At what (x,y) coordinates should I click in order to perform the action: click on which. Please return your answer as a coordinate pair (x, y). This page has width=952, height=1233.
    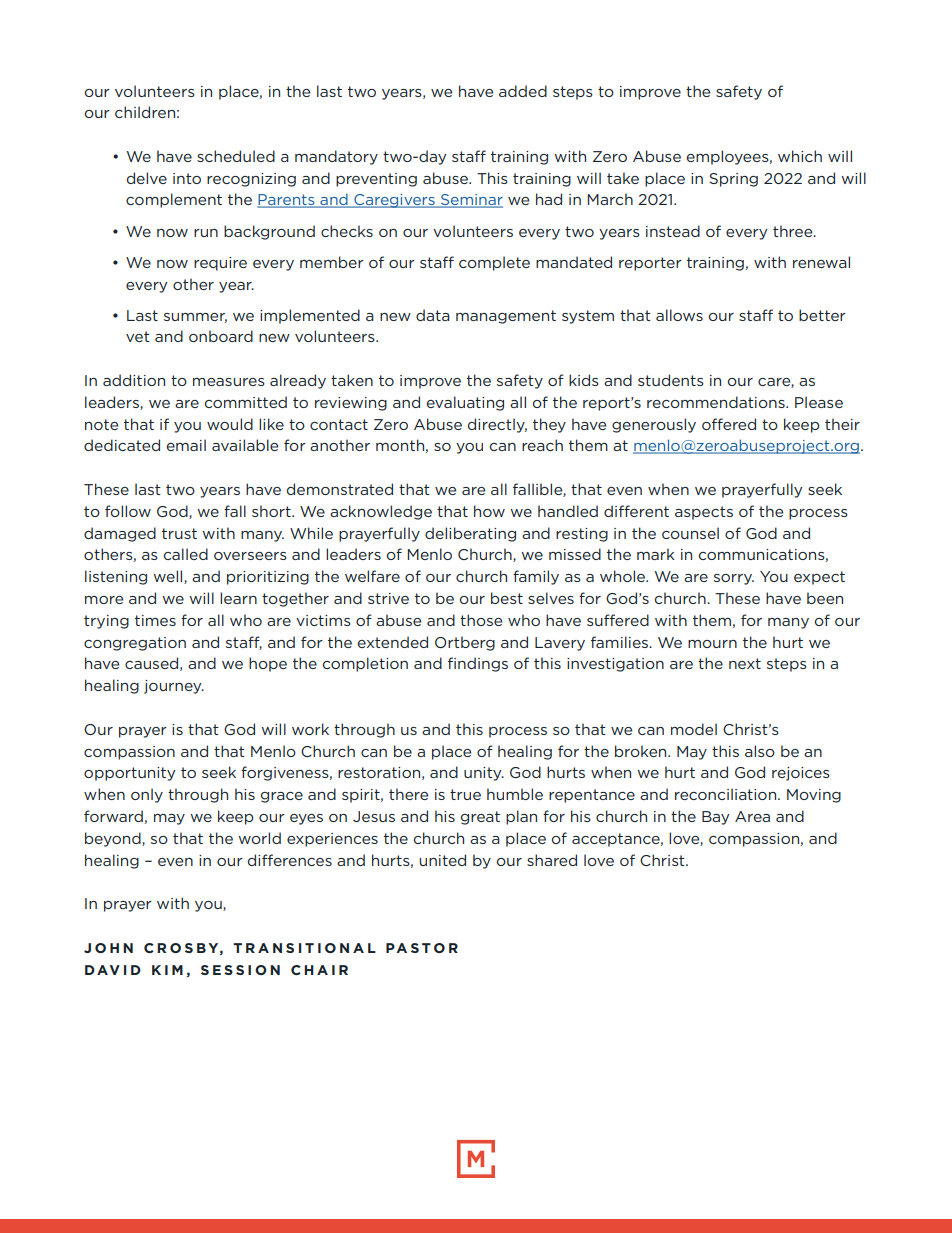
    Looking at the image, I should click on (800, 156).
